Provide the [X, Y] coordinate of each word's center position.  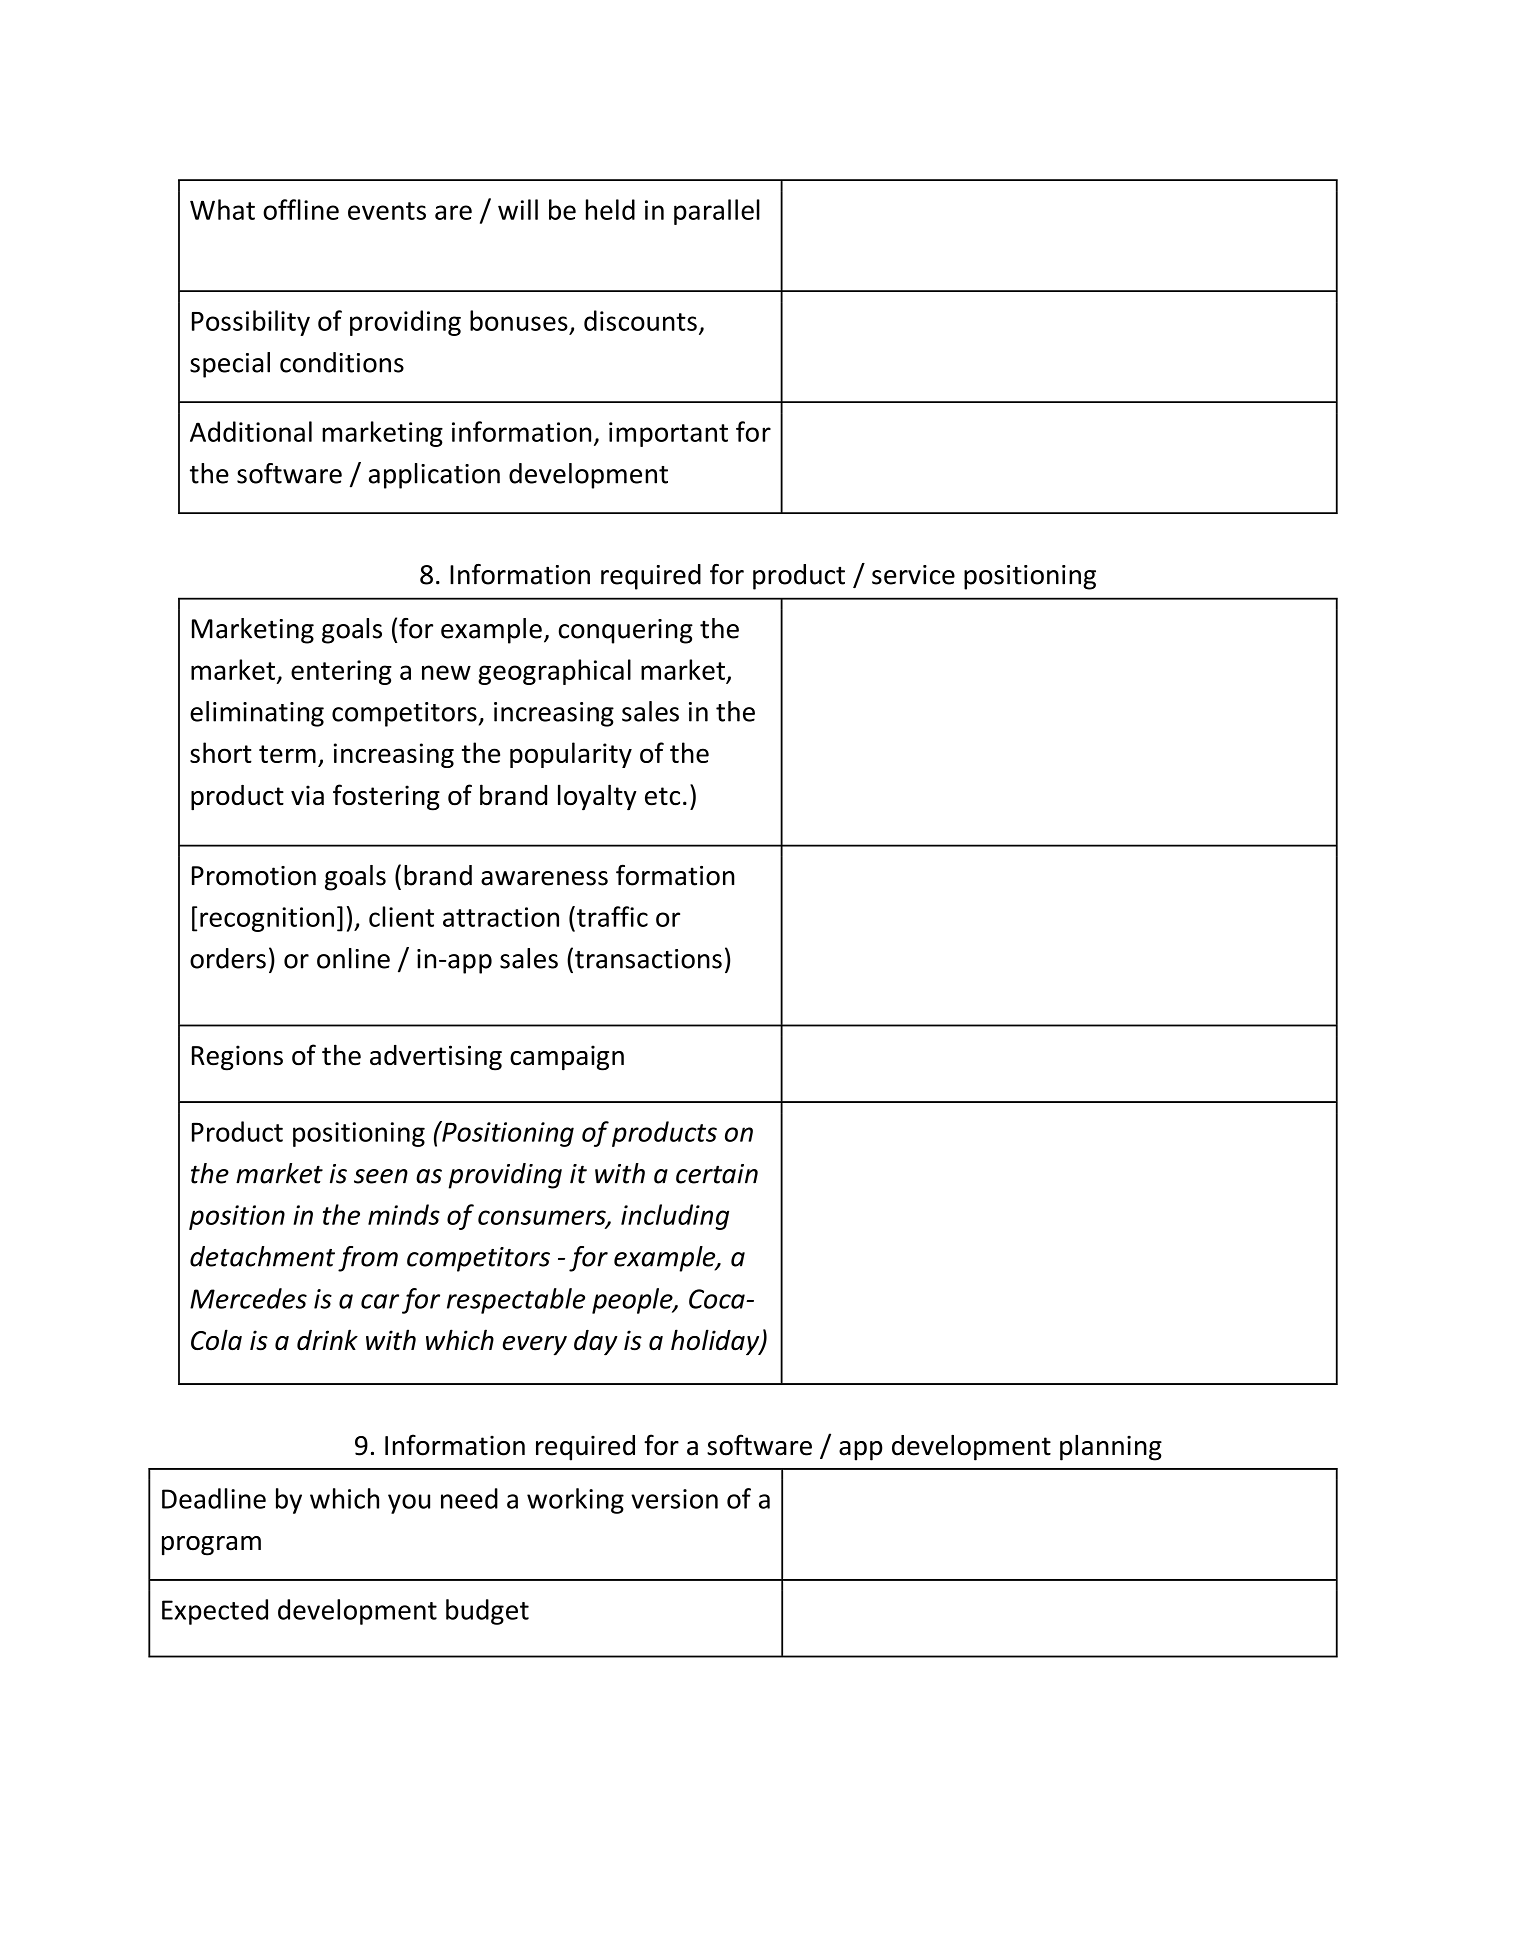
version [674, 1499]
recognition [267, 919]
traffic [611, 916]
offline [301, 209]
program [211, 1546]
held [610, 209]
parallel [717, 212]
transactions [648, 959]
